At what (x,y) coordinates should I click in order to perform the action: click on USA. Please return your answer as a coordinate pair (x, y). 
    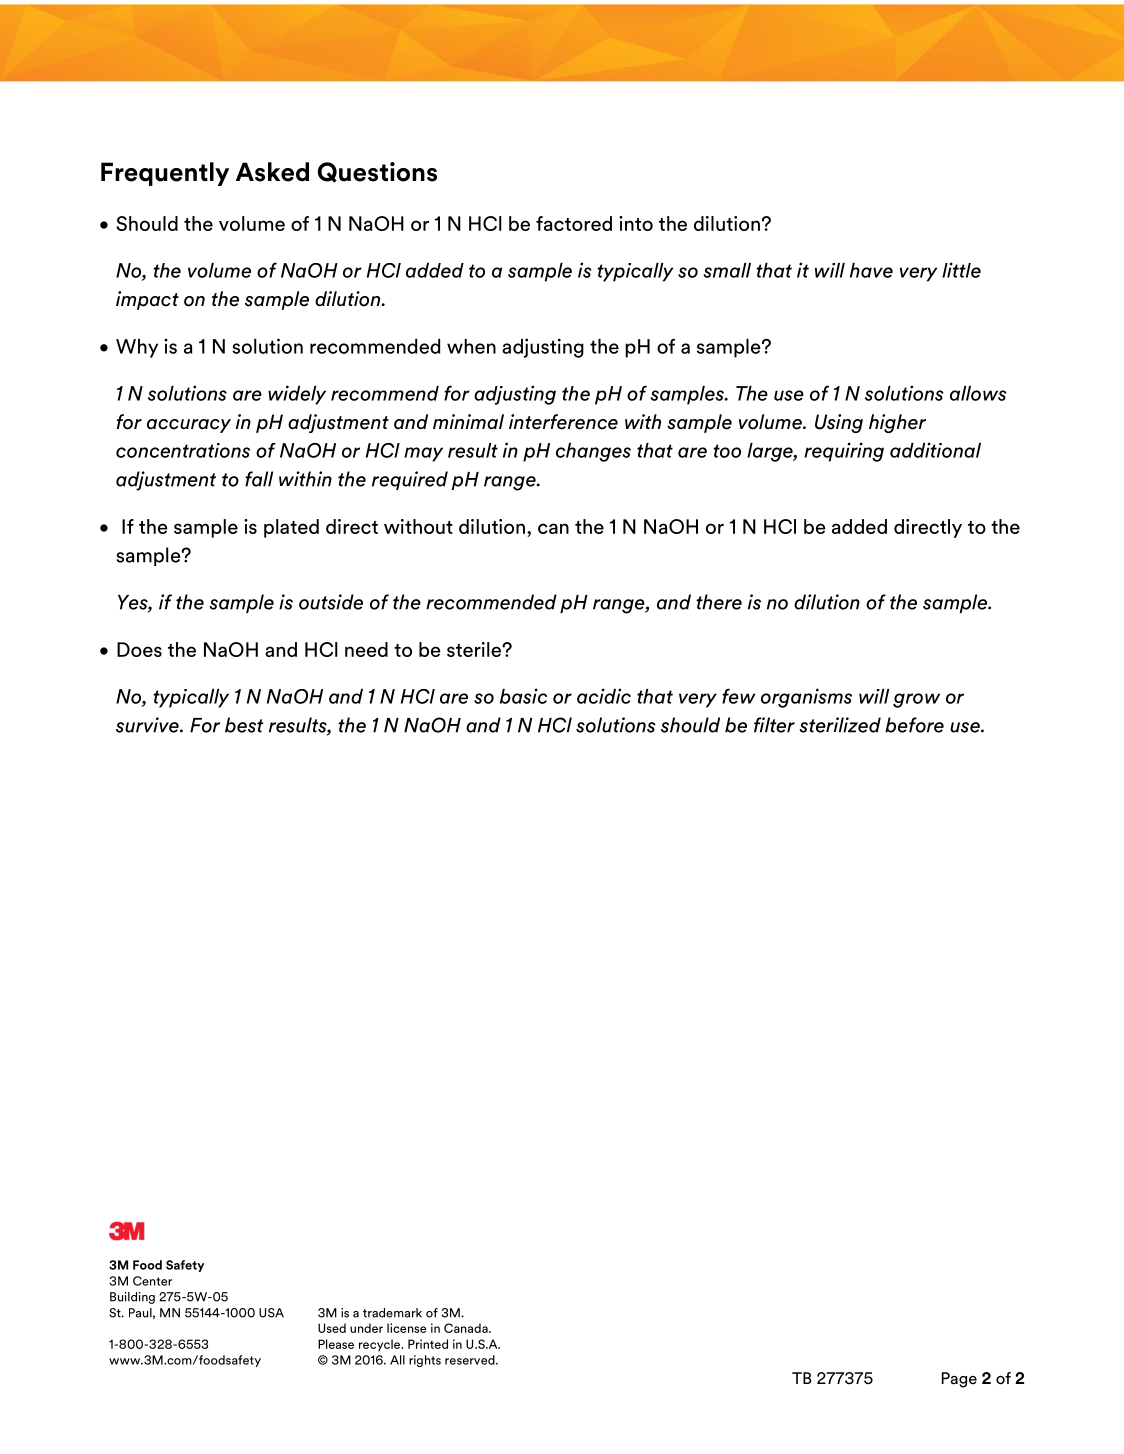
    Looking at the image, I should click on (271, 1313).
